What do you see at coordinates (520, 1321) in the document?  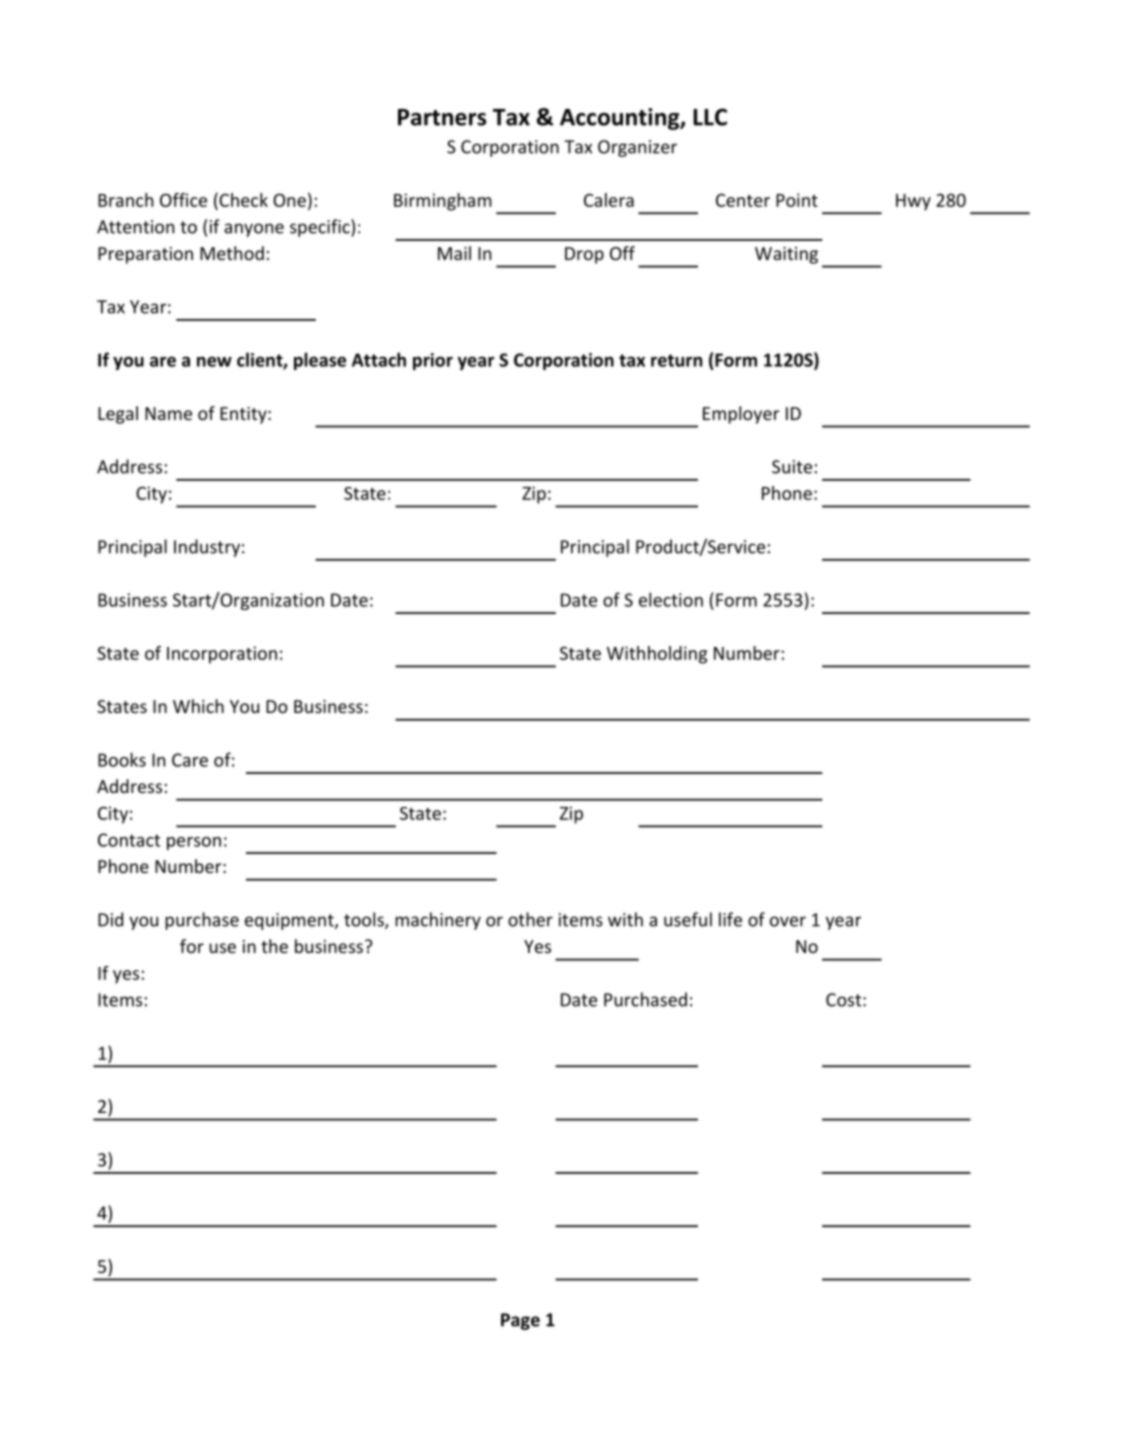 I see `Page` at bounding box center [520, 1321].
